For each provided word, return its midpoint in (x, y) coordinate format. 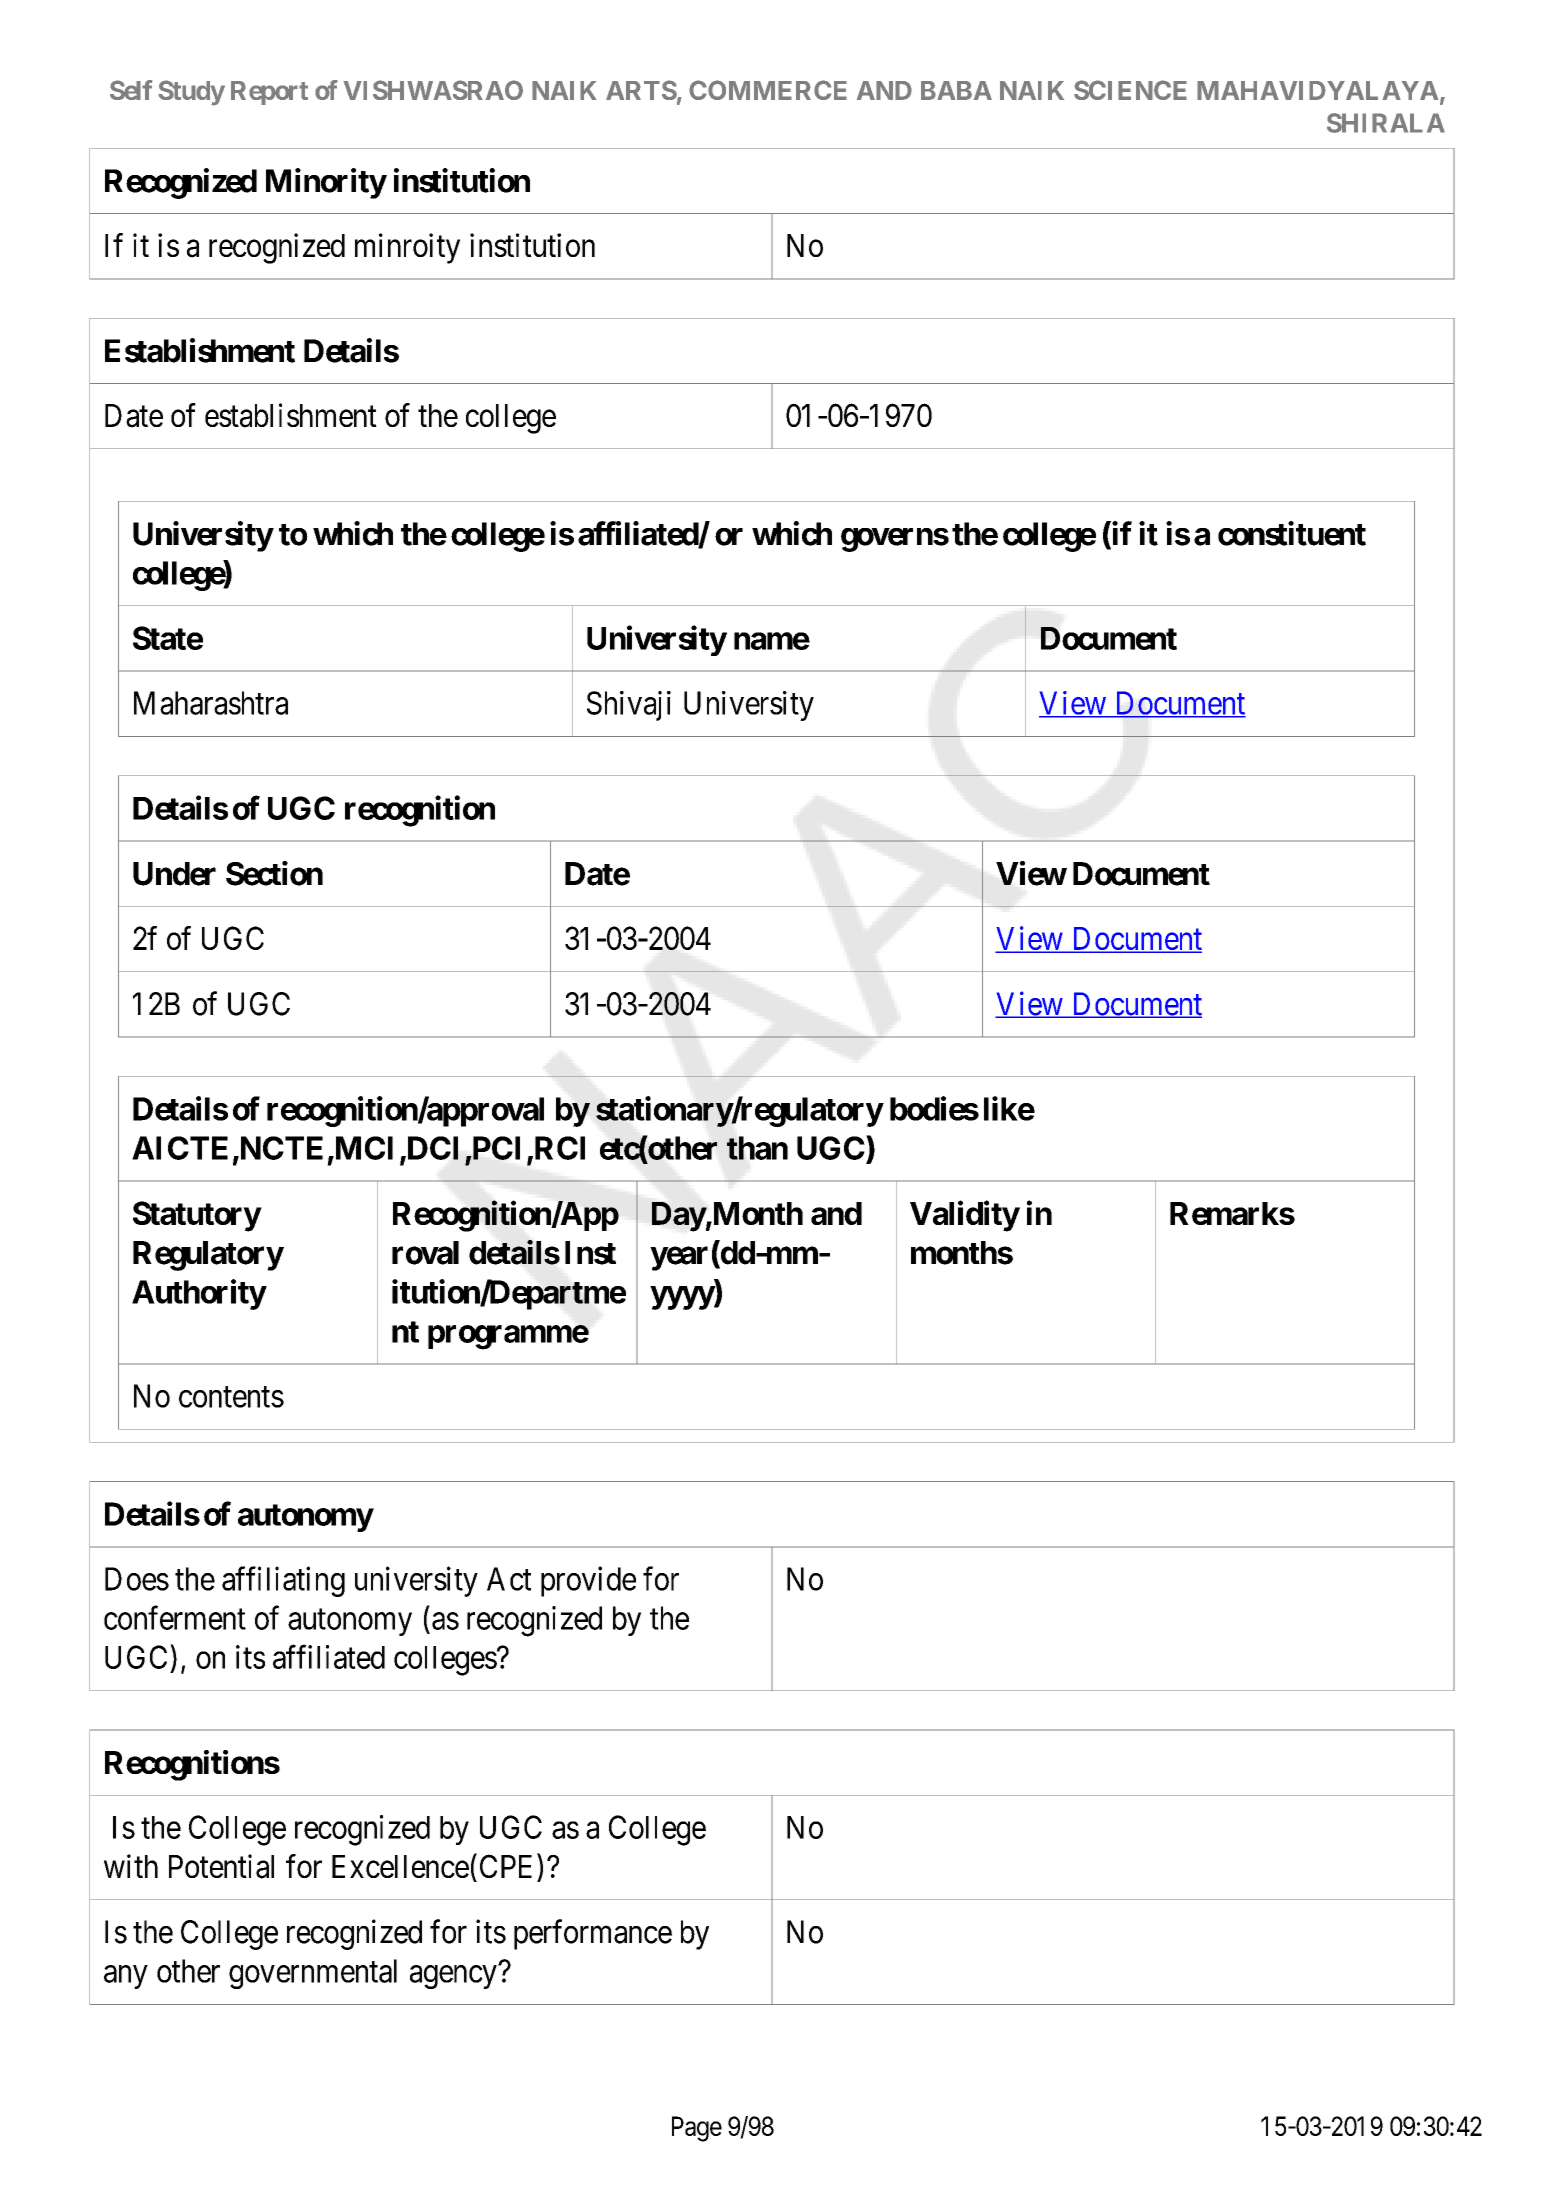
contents (231, 1397)
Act (509, 1579)
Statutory (197, 1216)
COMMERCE (768, 90)
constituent (1292, 533)
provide (588, 1581)
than (757, 1148)
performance (593, 1934)
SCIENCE (1130, 90)
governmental (313, 1974)
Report (269, 93)
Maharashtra (211, 703)
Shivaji (629, 706)
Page (697, 2129)
